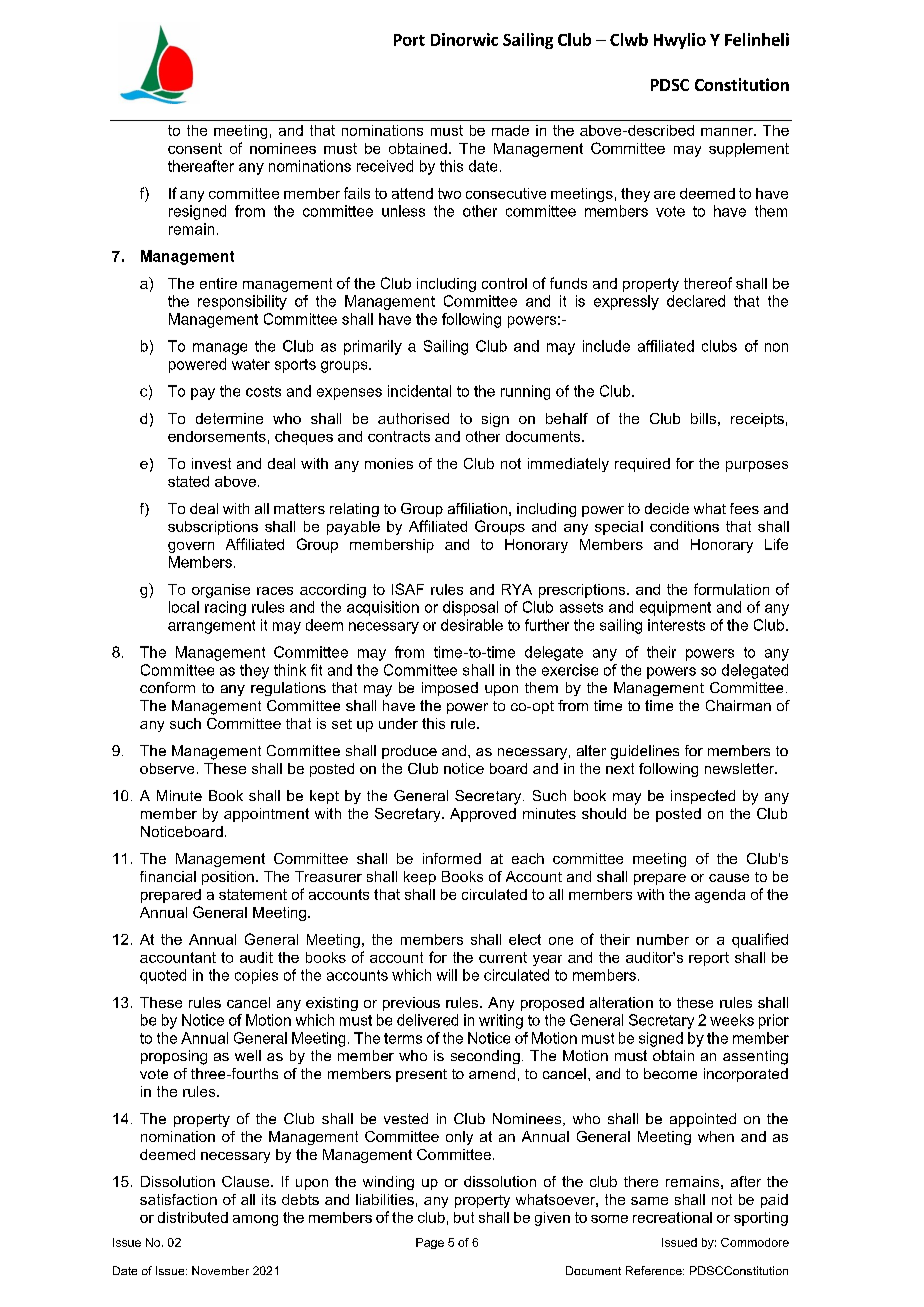 Image resolution: width=924 pixels, height=1307 pixels. I want to click on copies, so click(256, 976).
